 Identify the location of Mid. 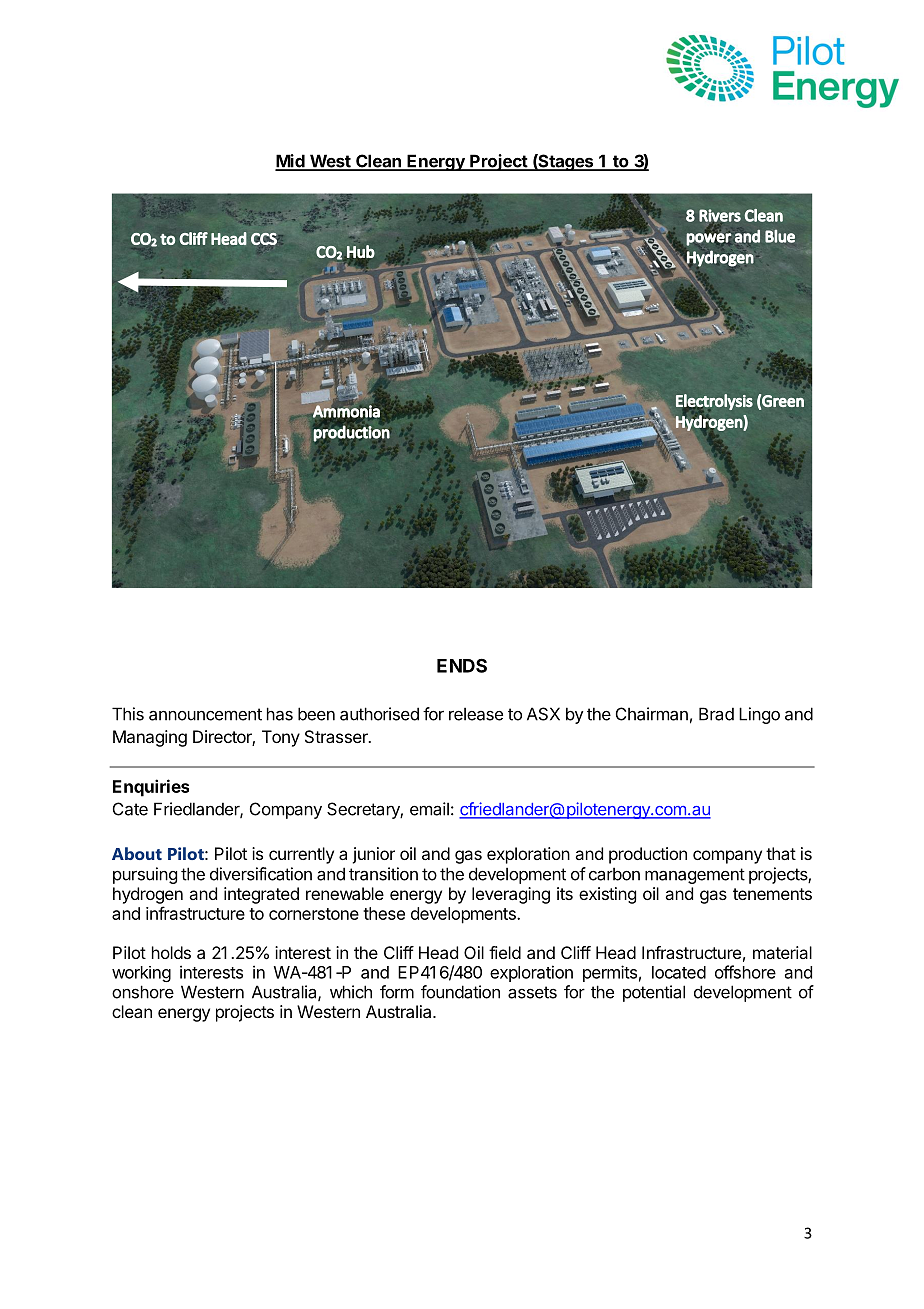
(291, 162).
